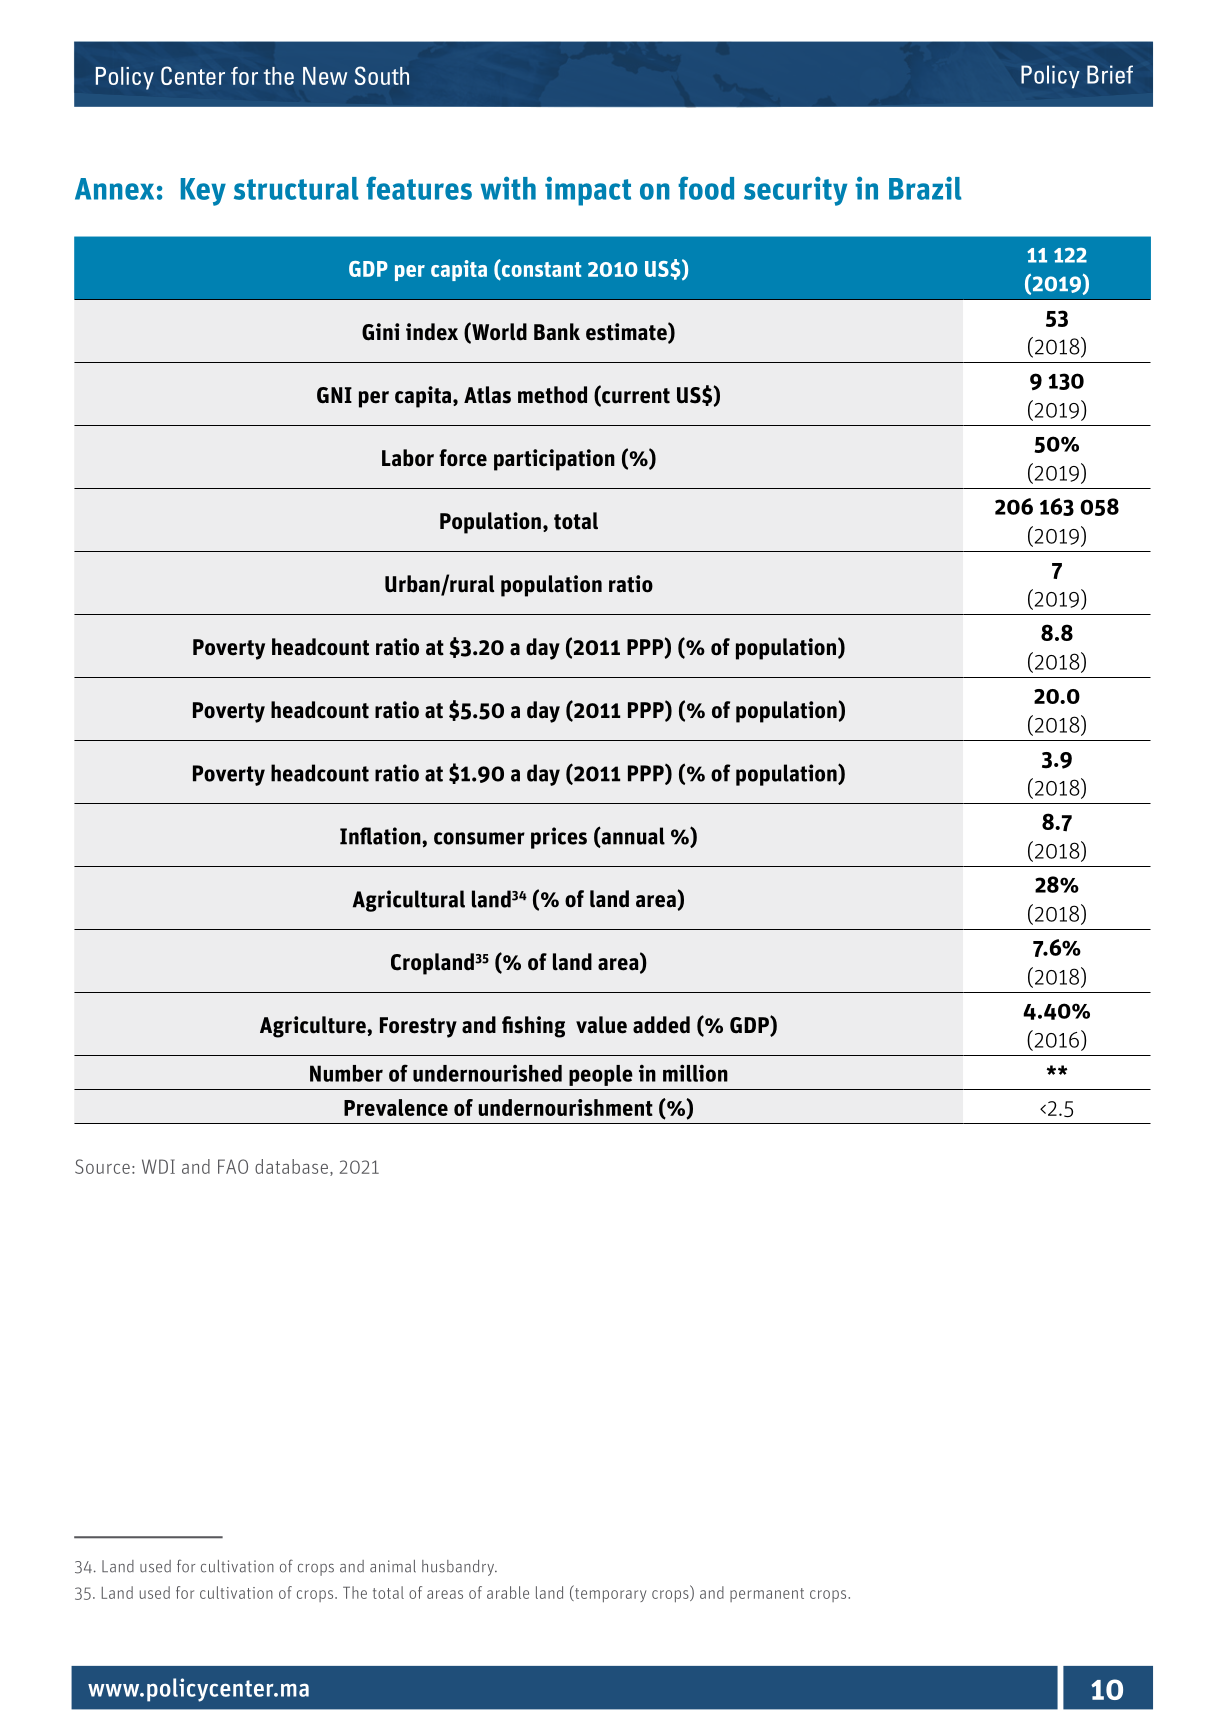 This screenshot has width=1227, height=1736. What do you see at coordinates (588, 191) in the screenshot?
I see `impact` at bounding box center [588, 191].
